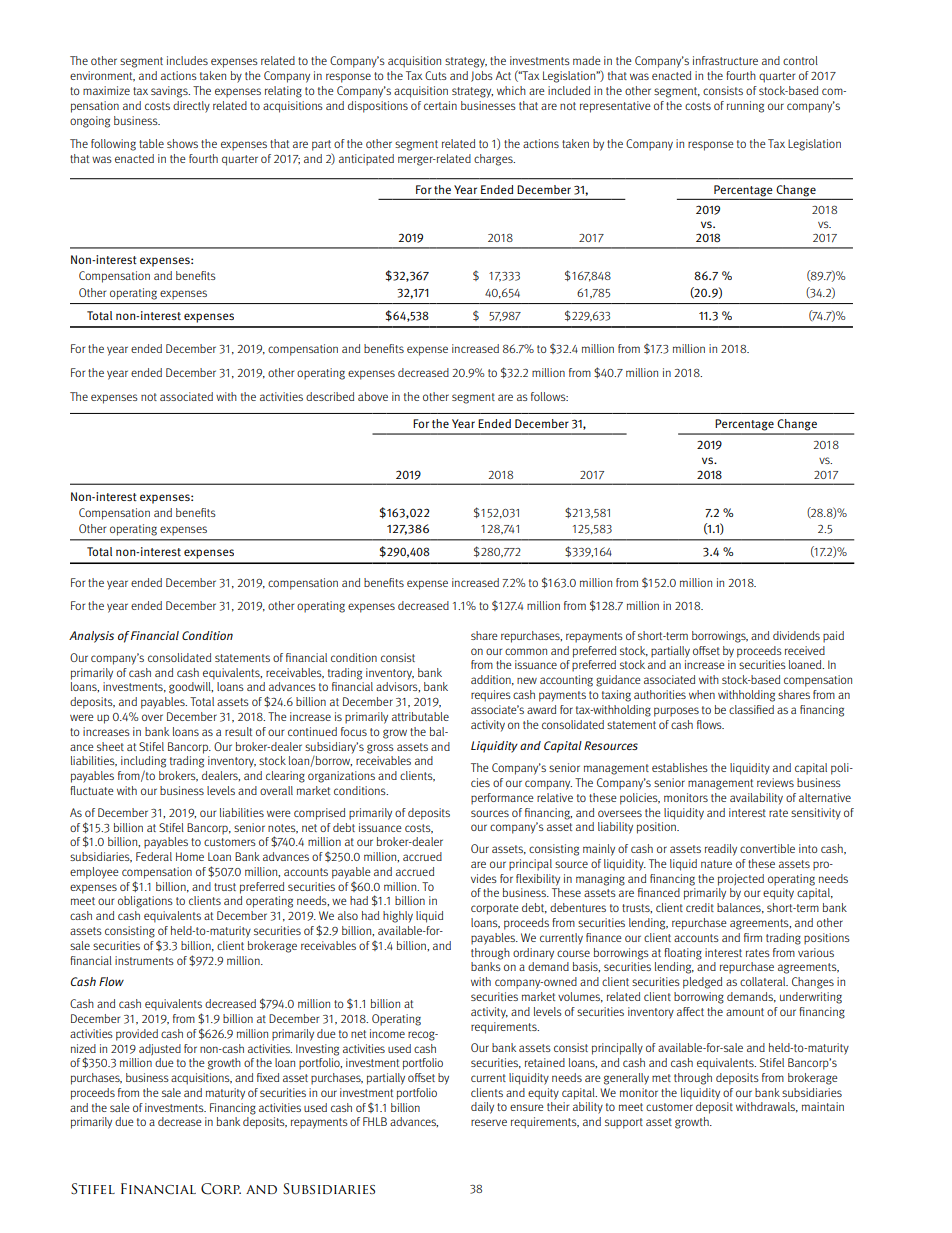  Describe the element at coordinates (330, 396) in the page. I see `described` at that location.
